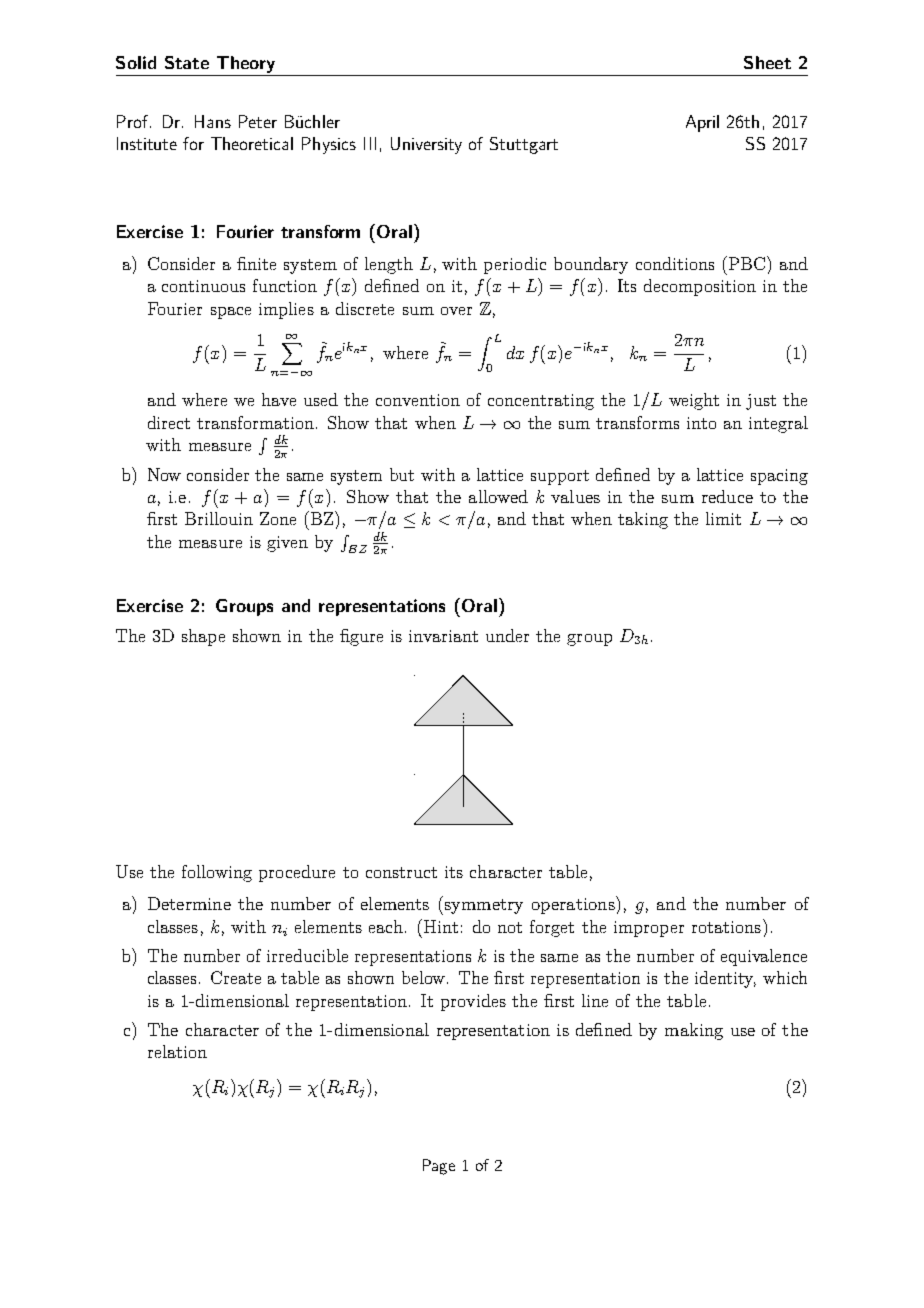 The image size is (924, 1308). What do you see at coordinates (177, 1051) in the image?
I see `relation` at bounding box center [177, 1051].
